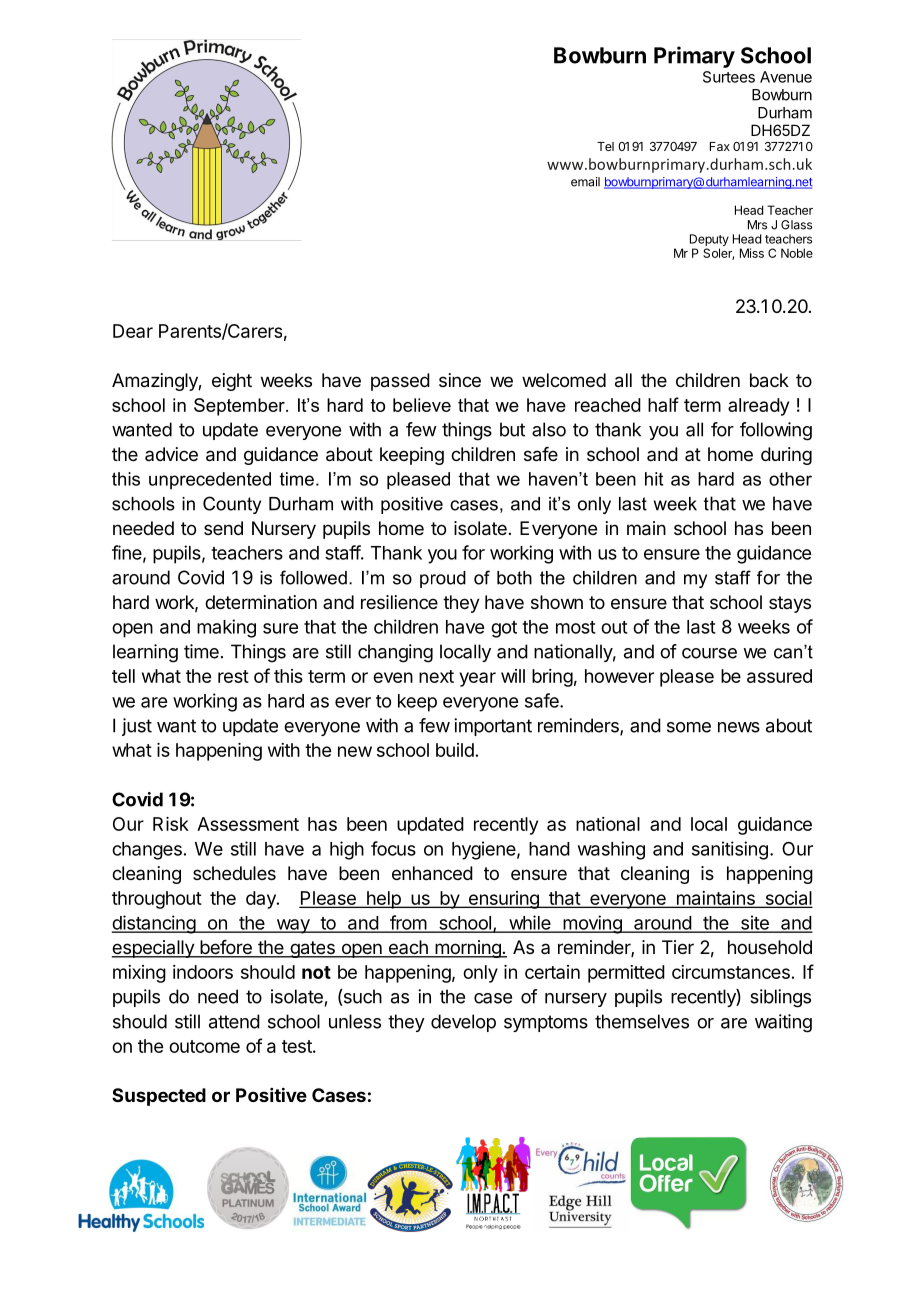 The image size is (924, 1308). Describe the element at coordinates (463, 1023) in the screenshot. I see `develop` at that location.
